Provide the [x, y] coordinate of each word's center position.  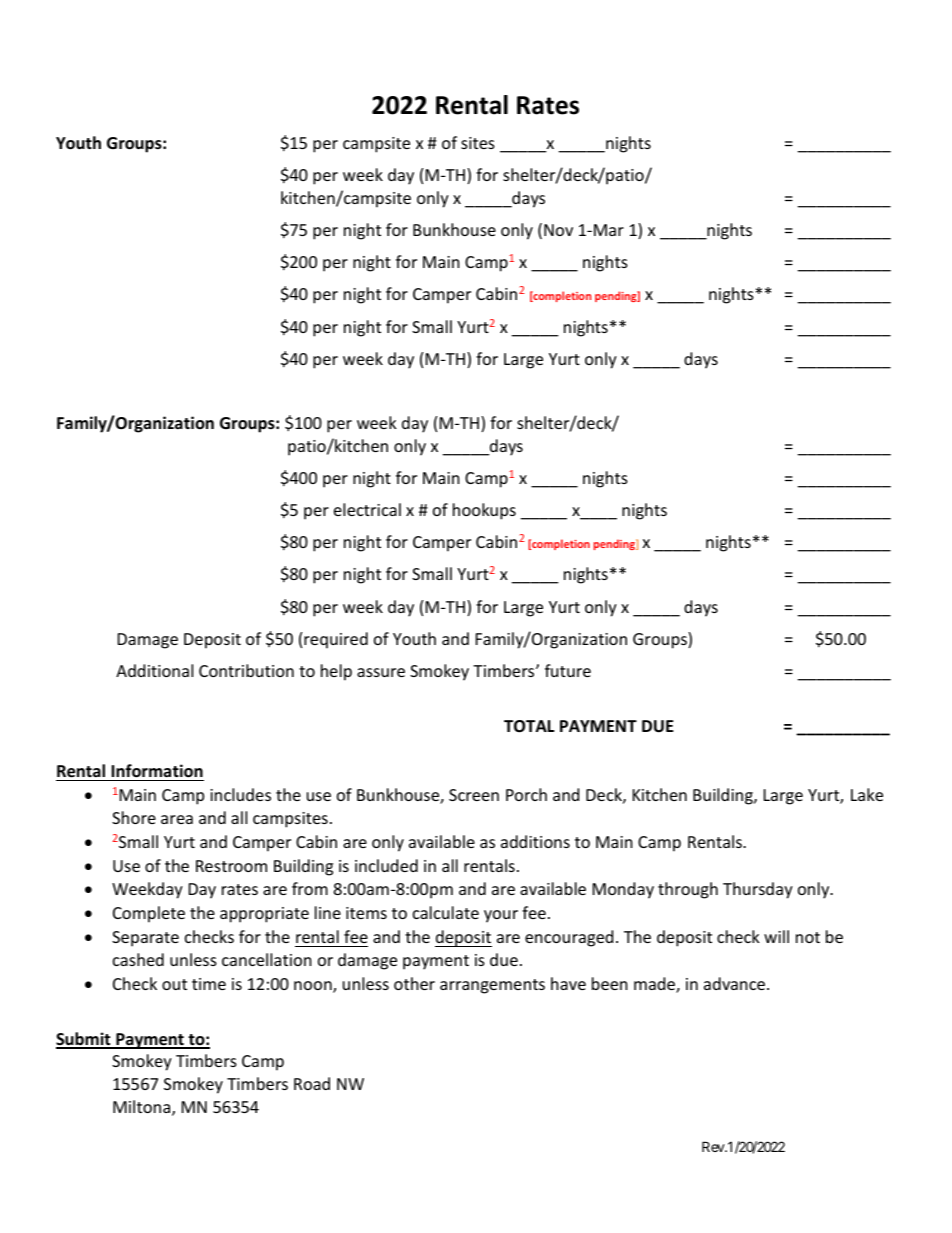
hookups [484, 511]
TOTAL [529, 726]
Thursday [758, 890]
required [336, 640]
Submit [84, 1040]
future [568, 670]
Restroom [231, 866]
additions [535, 841]
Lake [867, 794]
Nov [558, 230]
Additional [154, 670]
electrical [367, 509]
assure [381, 672]
